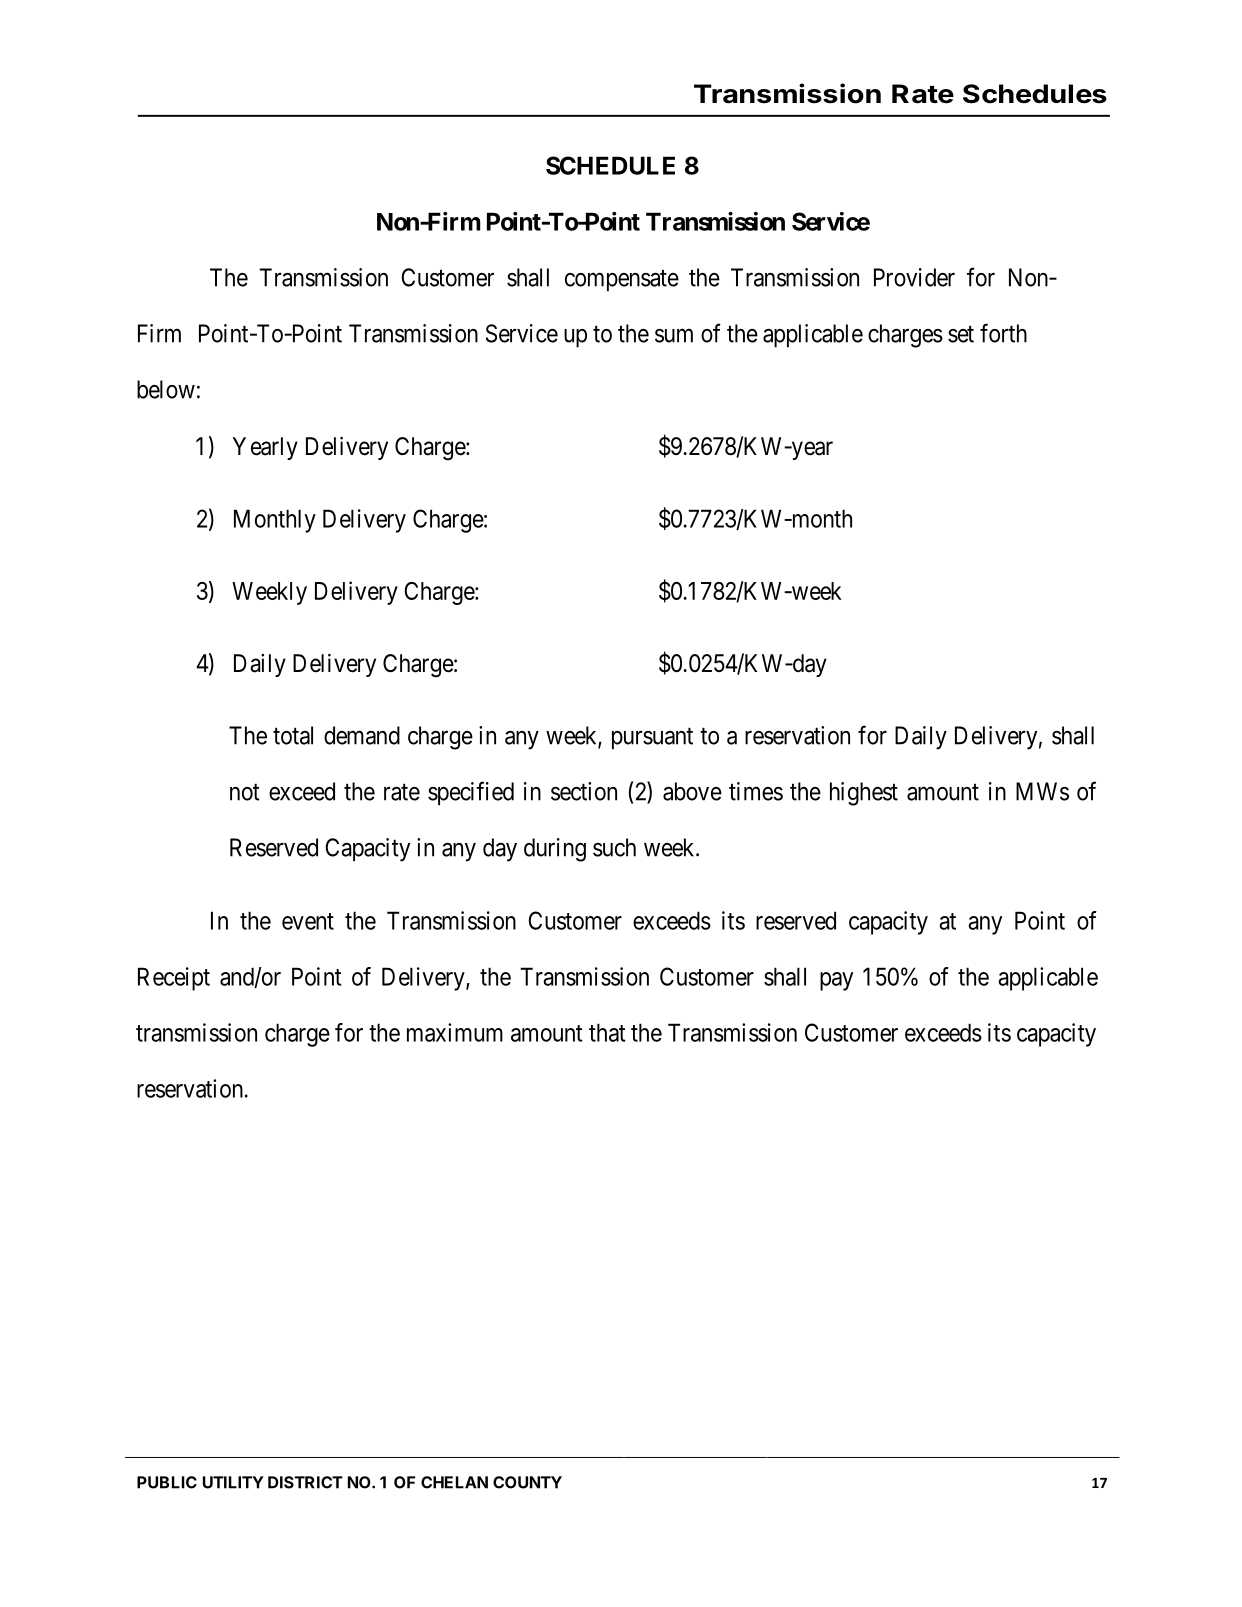 This document has height=1607, width=1242. I want to click on pay, so click(836, 981).
